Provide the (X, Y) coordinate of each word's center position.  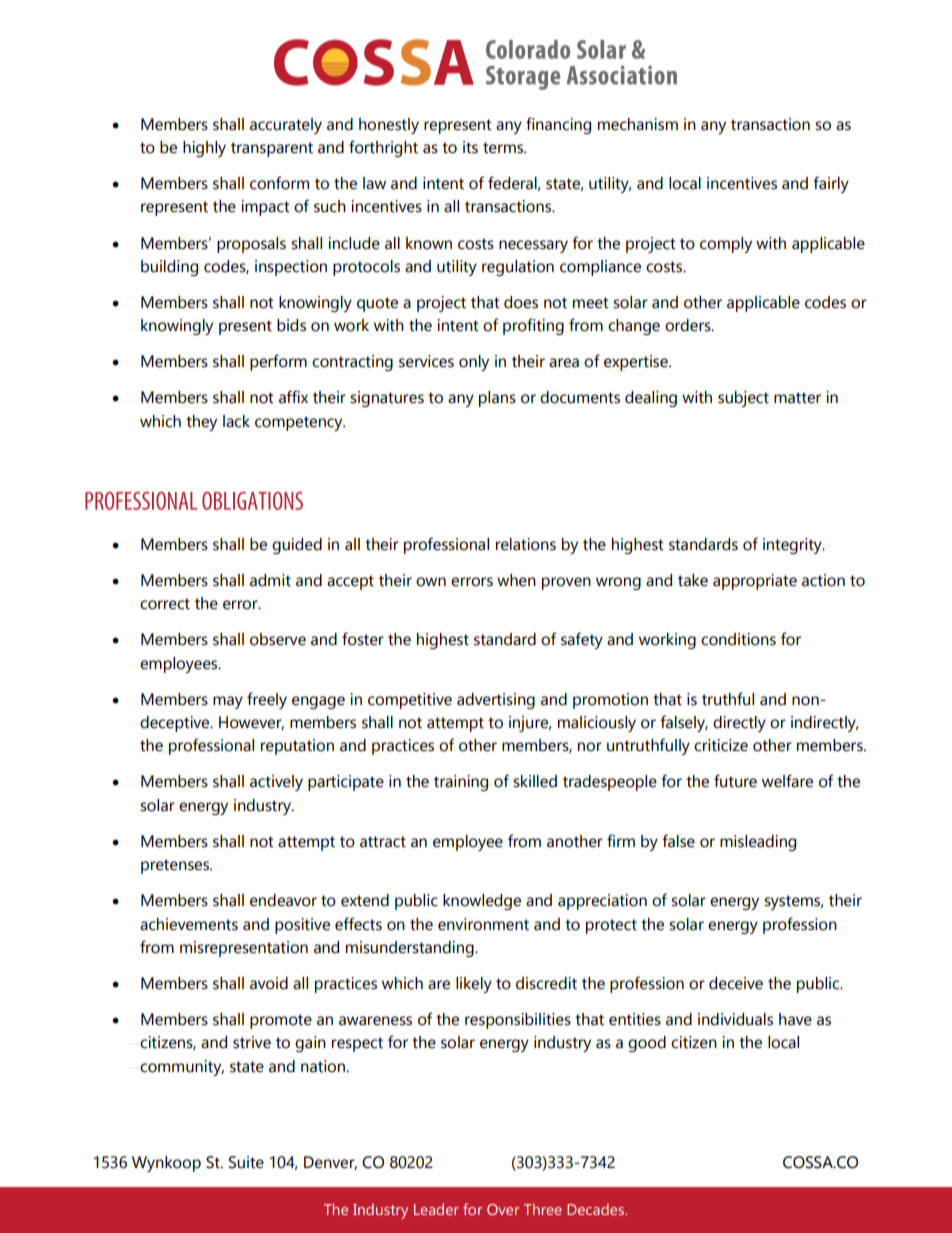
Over (503, 1209)
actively (276, 783)
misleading (758, 843)
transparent (272, 149)
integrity (793, 546)
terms (504, 148)
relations (526, 544)
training (461, 783)
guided (297, 546)
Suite (246, 1162)
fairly (831, 184)
